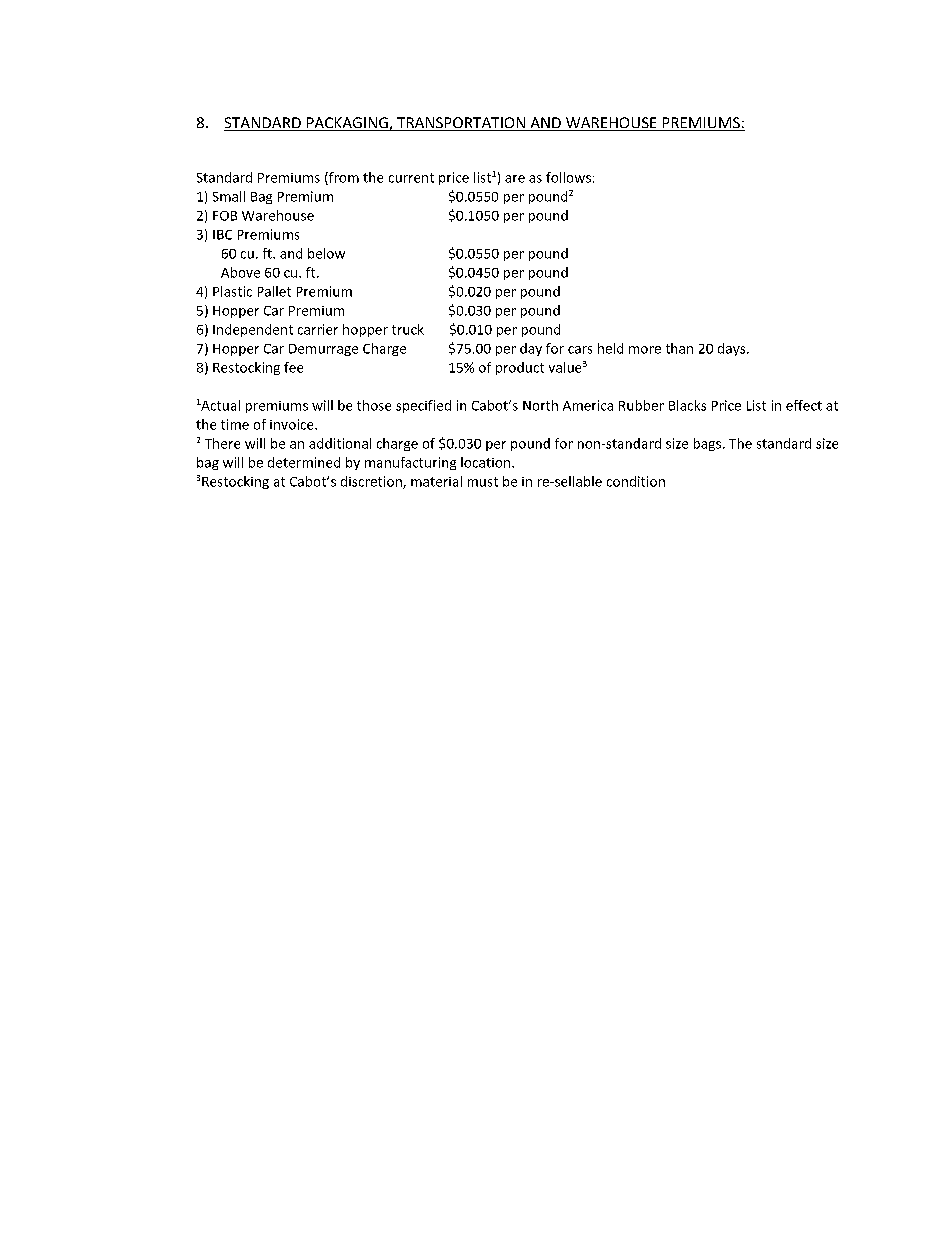 Image resolution: width=952 pixels, height=1233 pixels. What do you see at coordinates (347, 124) in the image?
I see `PACKAGING` at bounding box center [347, 124].
